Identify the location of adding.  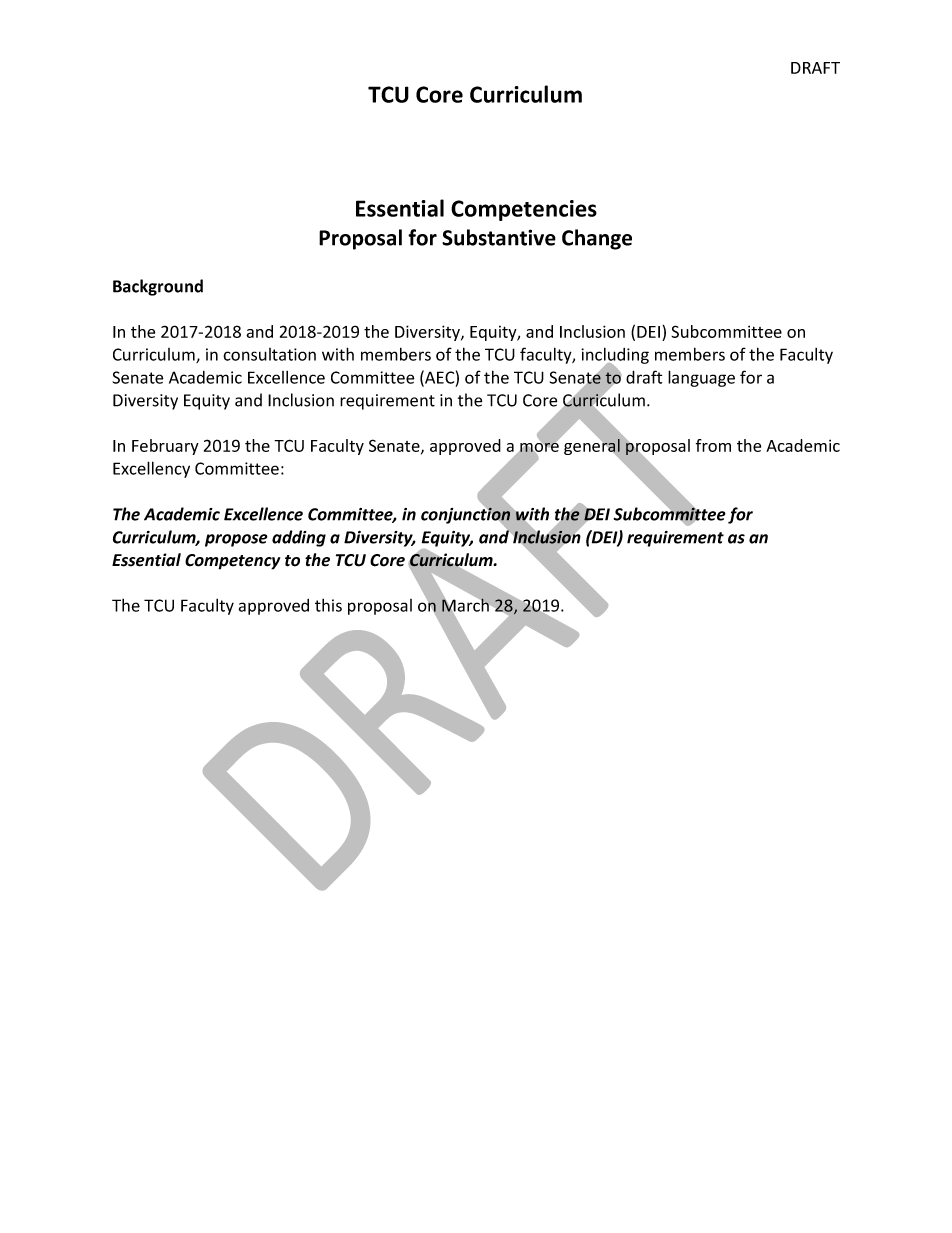
(299, 538).
